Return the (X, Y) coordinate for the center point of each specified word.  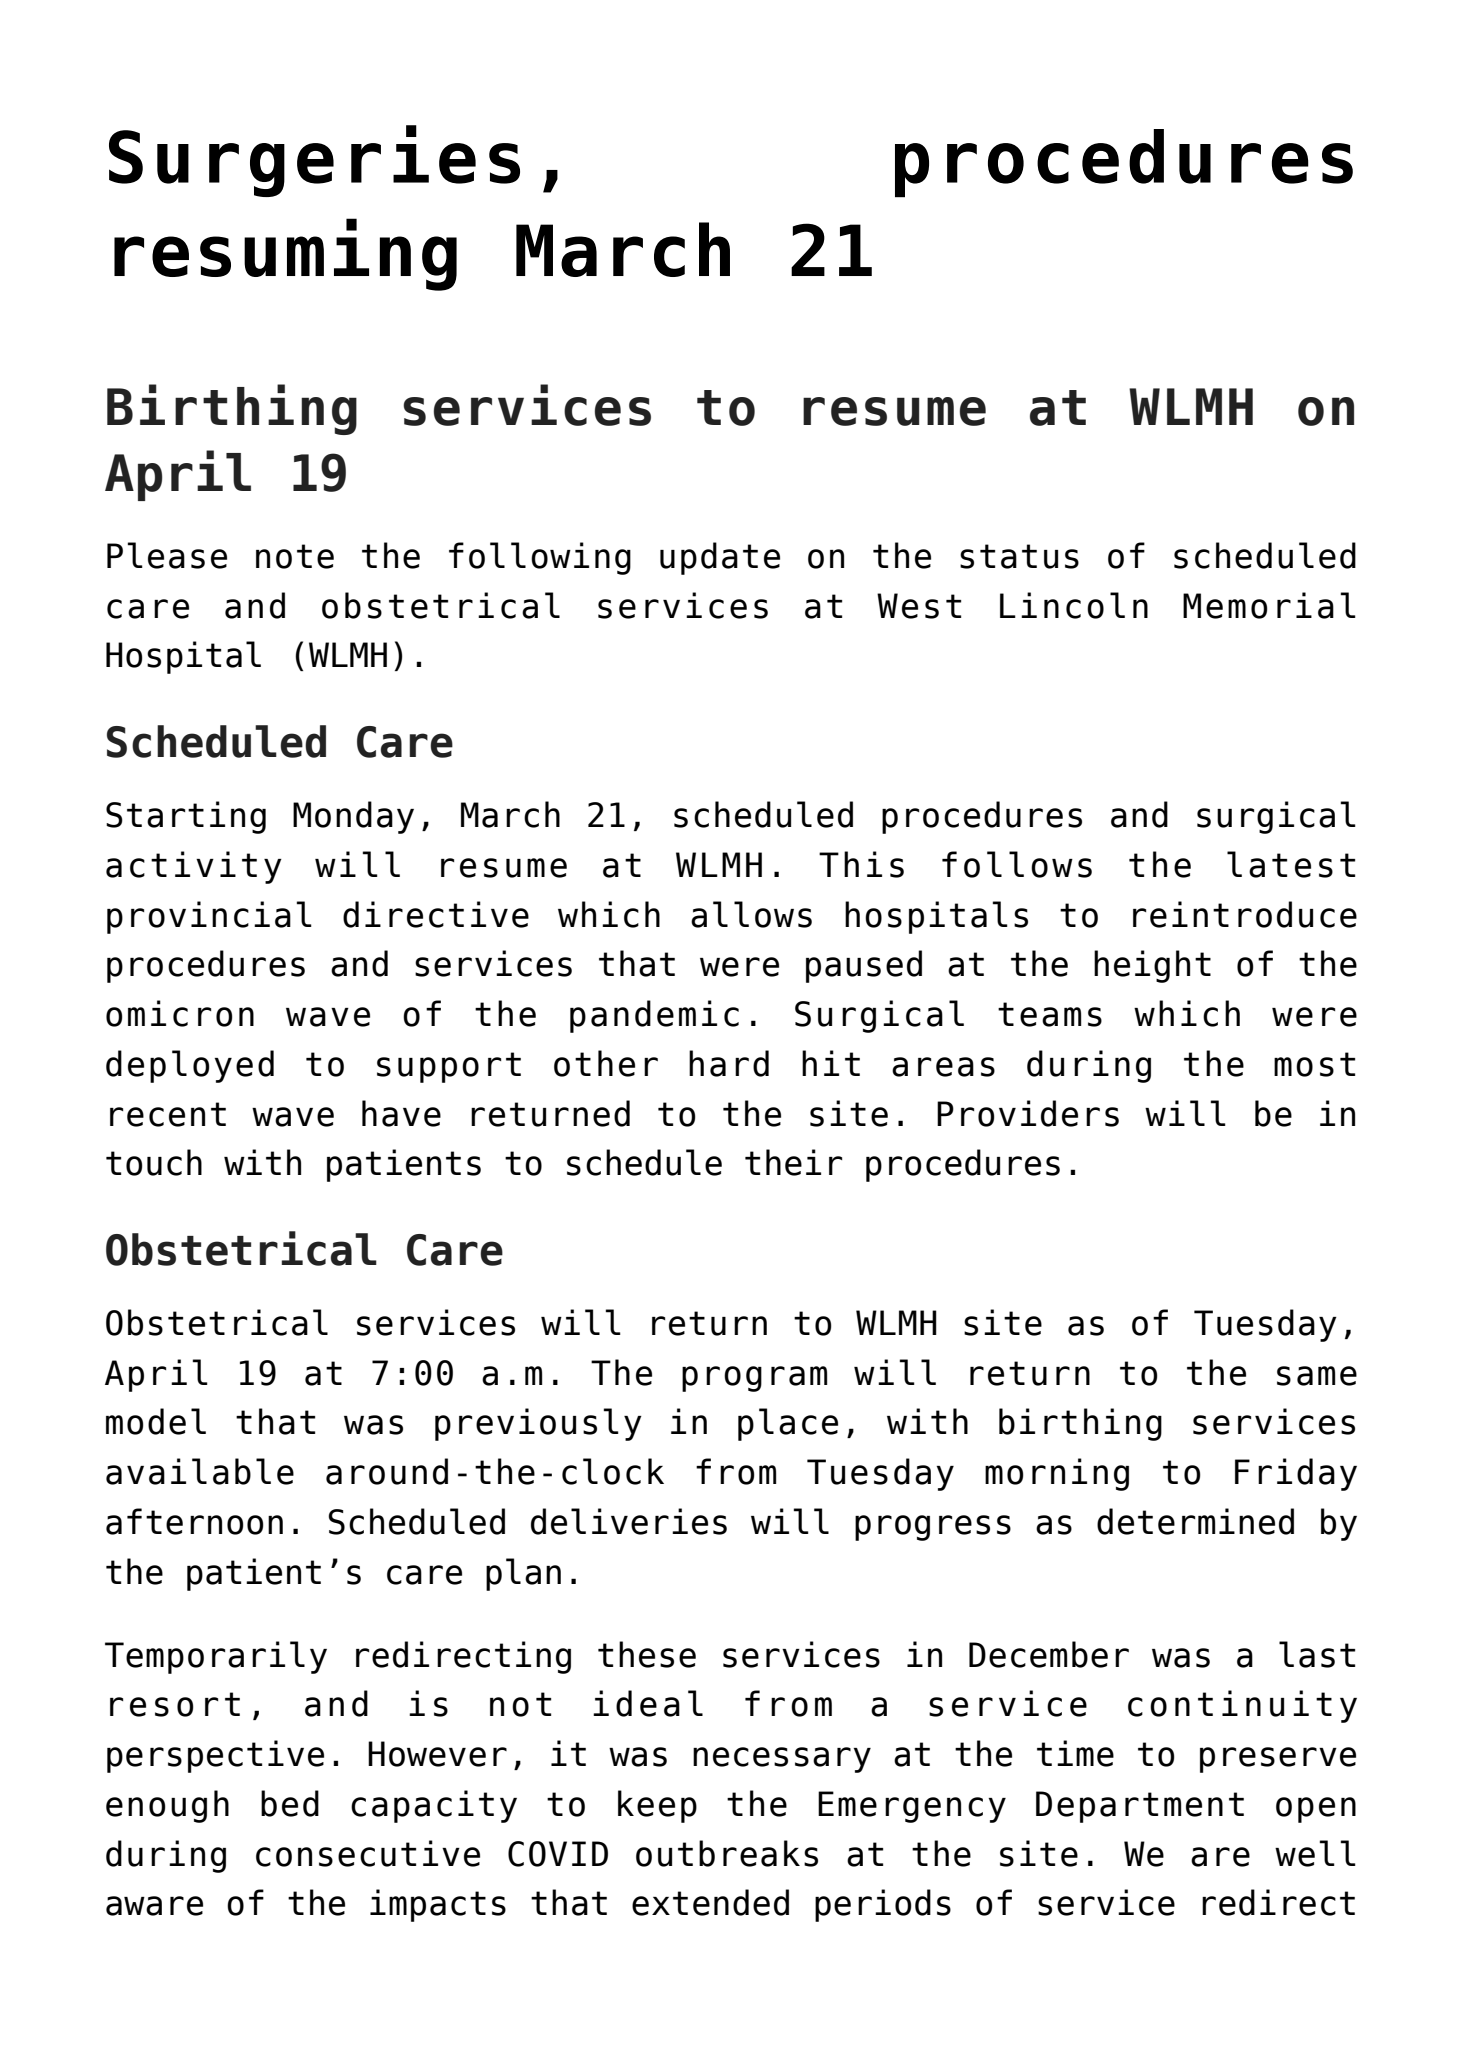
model (156, 1421)
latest (1291, 864)
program (754, 1379)
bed (290, 1803)
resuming (285, 254)
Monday (353, 817)
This (861, 864)
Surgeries (314, 161)
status (1019, 556)
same (1317, 1376)
